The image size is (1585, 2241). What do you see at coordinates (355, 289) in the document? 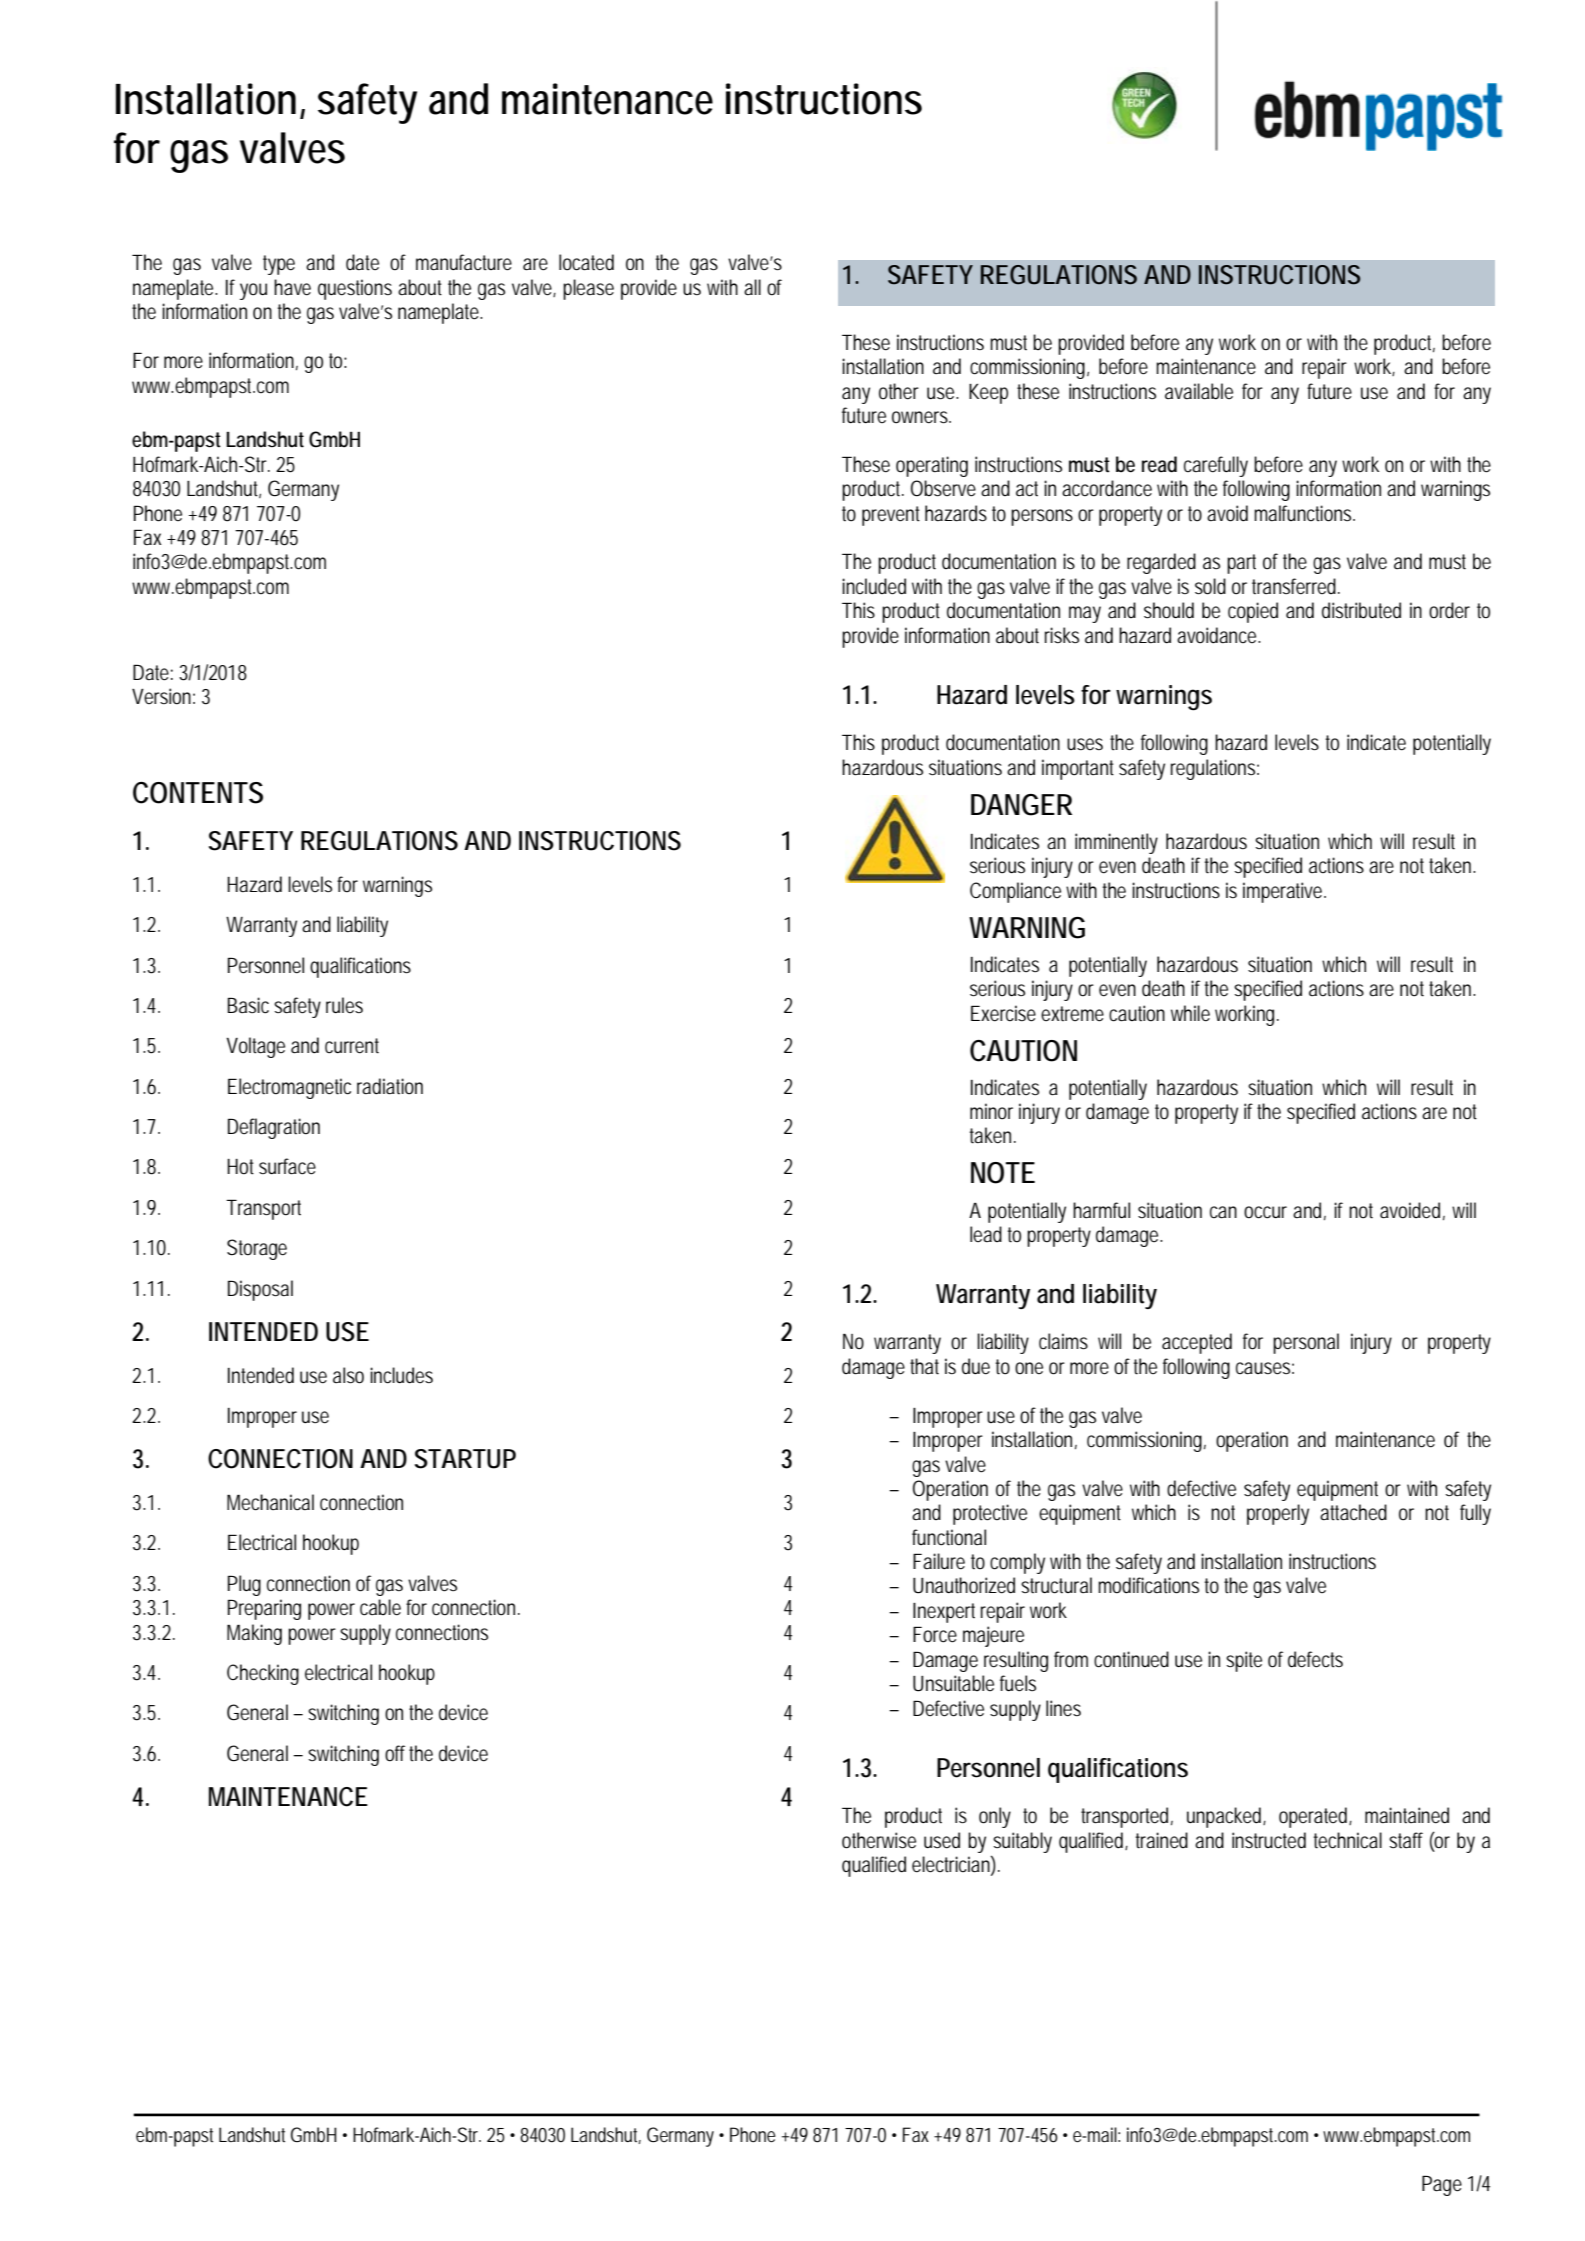
I see `questions` at bounding box center [355, 289].
